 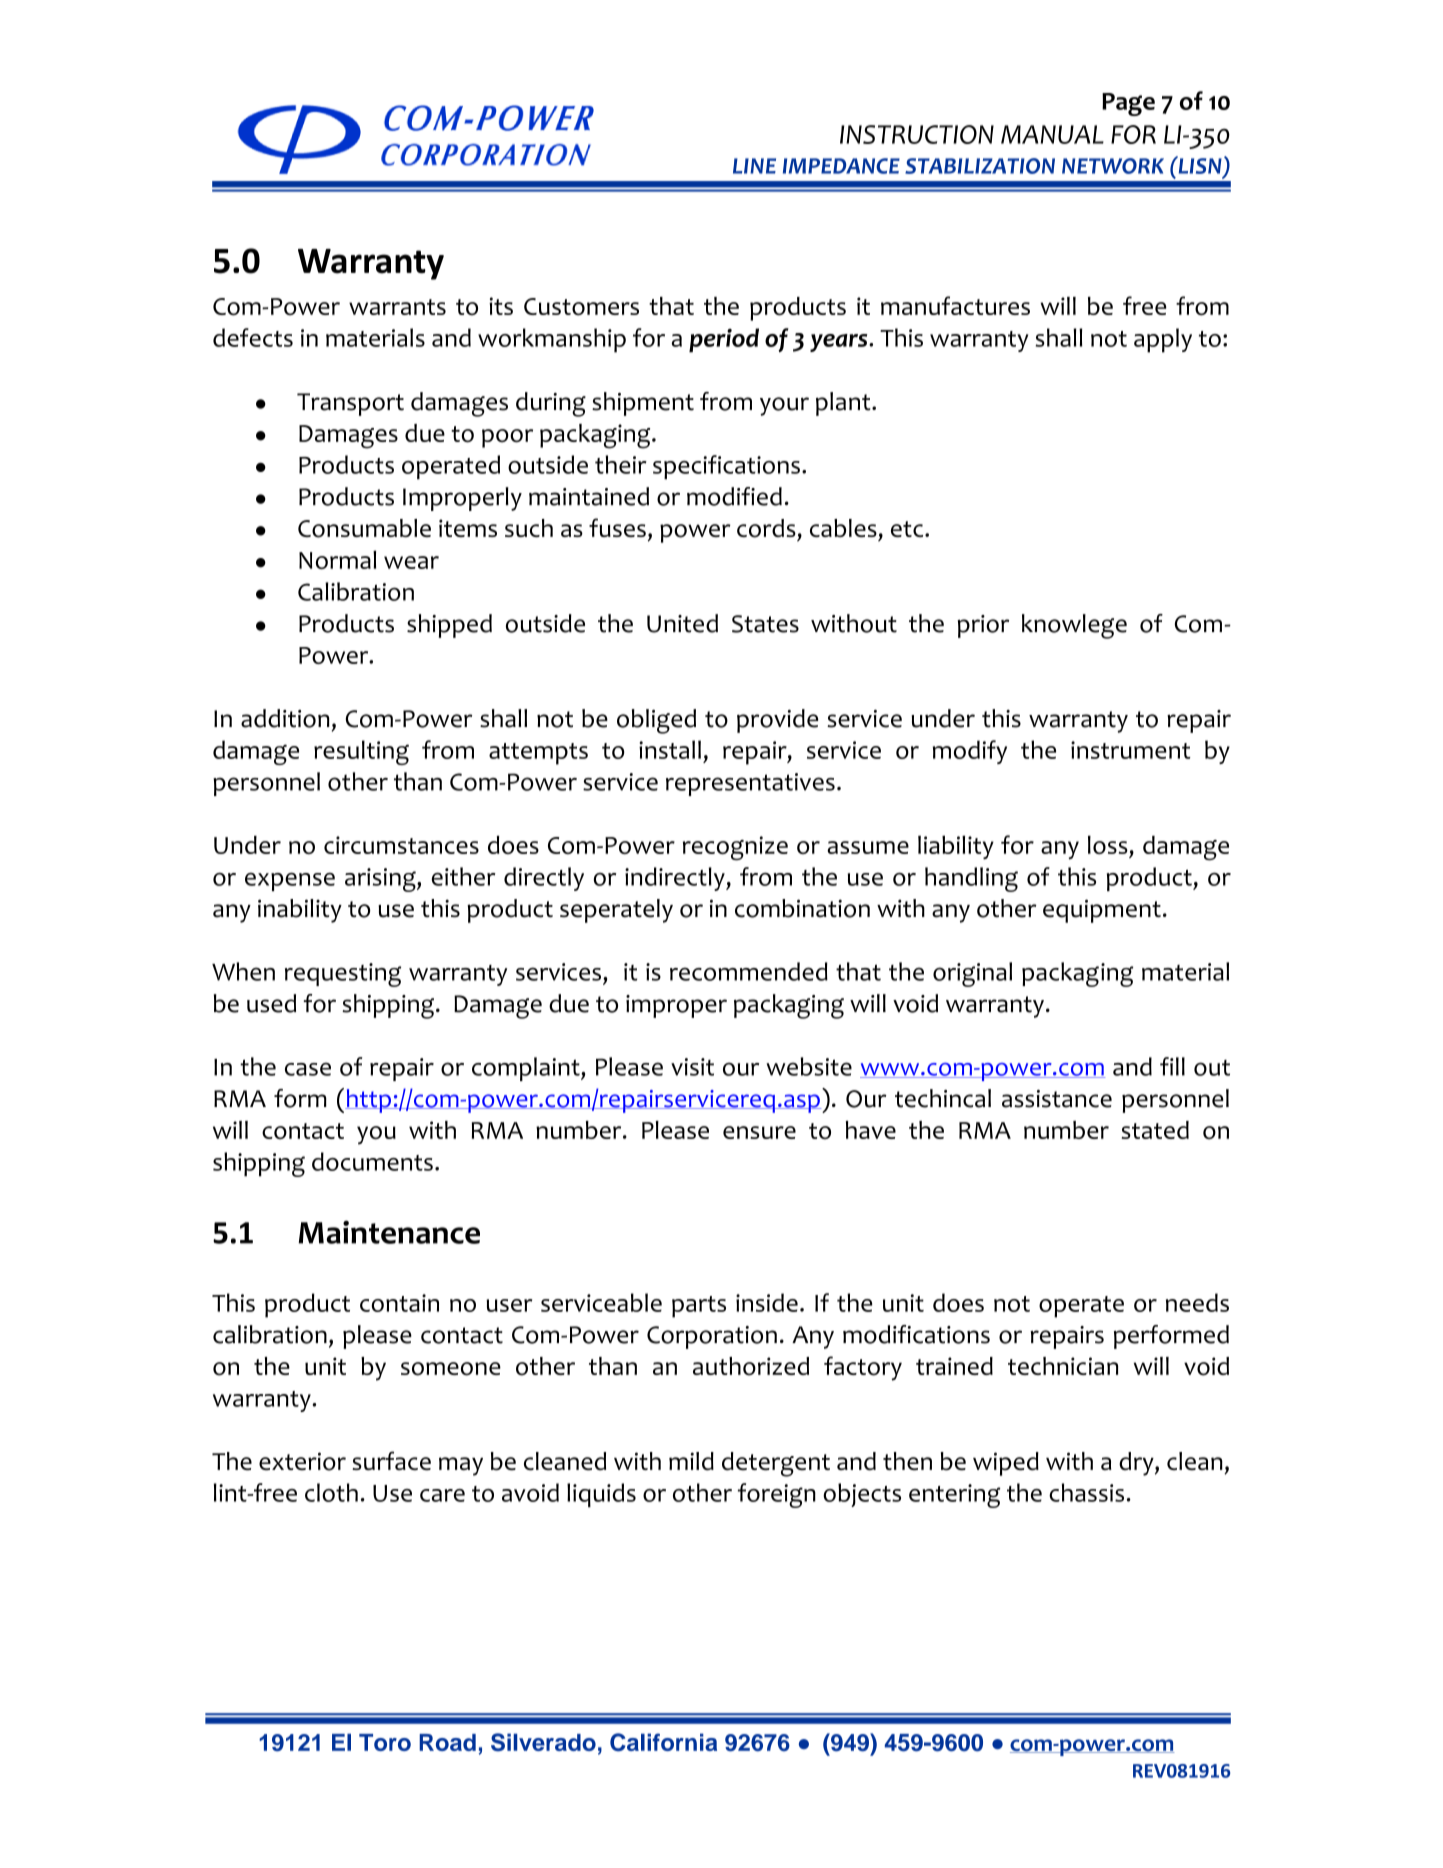 I want to click on warrants, so click(x=397, y=307).
